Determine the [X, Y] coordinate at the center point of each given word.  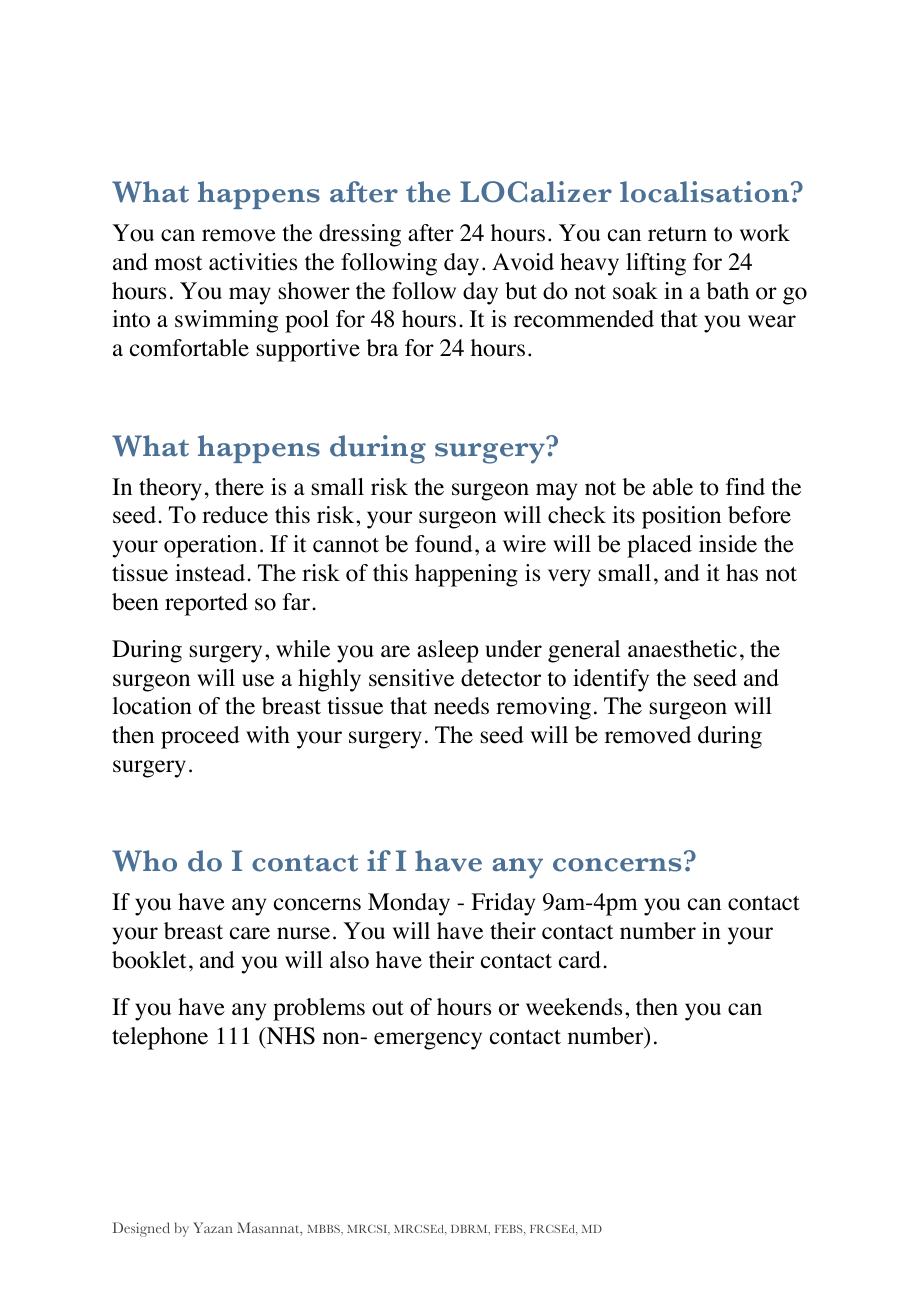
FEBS [510, 1230]
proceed [200, 737]
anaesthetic [682, 649]
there [239, 487]
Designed [141, 1229]
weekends [574, 1007]
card [580, 960]
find [745, 486]
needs [461, 706]
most [178, 263]
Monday [409, 904]
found [444, 544]
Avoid [523, 262]
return [677, 234]
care [250, 933]
